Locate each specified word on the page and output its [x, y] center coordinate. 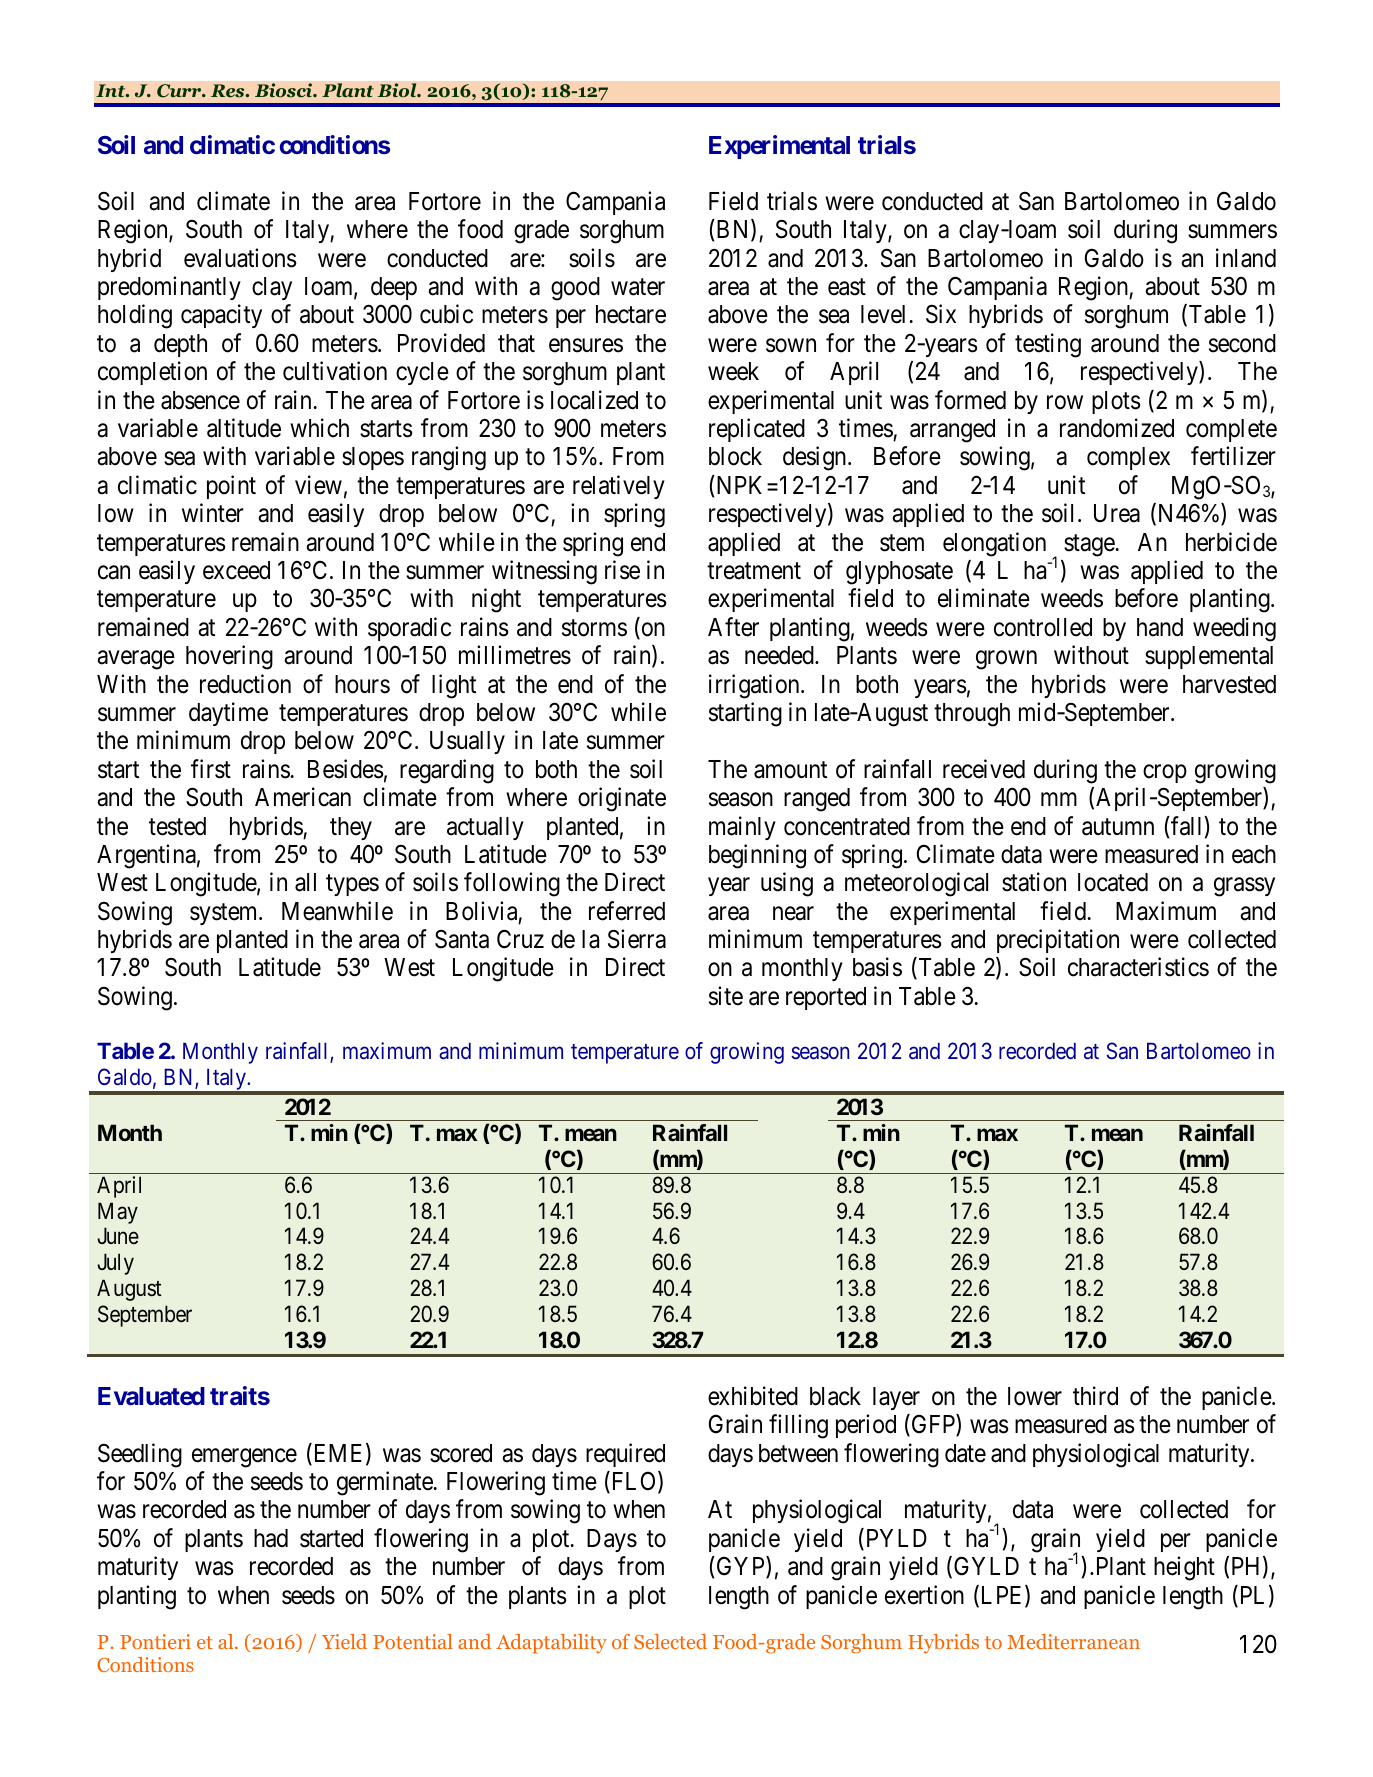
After [733, 627]
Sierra [637, 939]
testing [1048, 345]
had [271, 1538]
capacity [221, 316]
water [638, 287]
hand [1160, 627]
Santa [462, 939]
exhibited [753, 1396]
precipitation [1058, 941]
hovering [229, 657]
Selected [670, 1641]
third [1095, 1396]
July [115, 1264]
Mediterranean [1073, 1641]
